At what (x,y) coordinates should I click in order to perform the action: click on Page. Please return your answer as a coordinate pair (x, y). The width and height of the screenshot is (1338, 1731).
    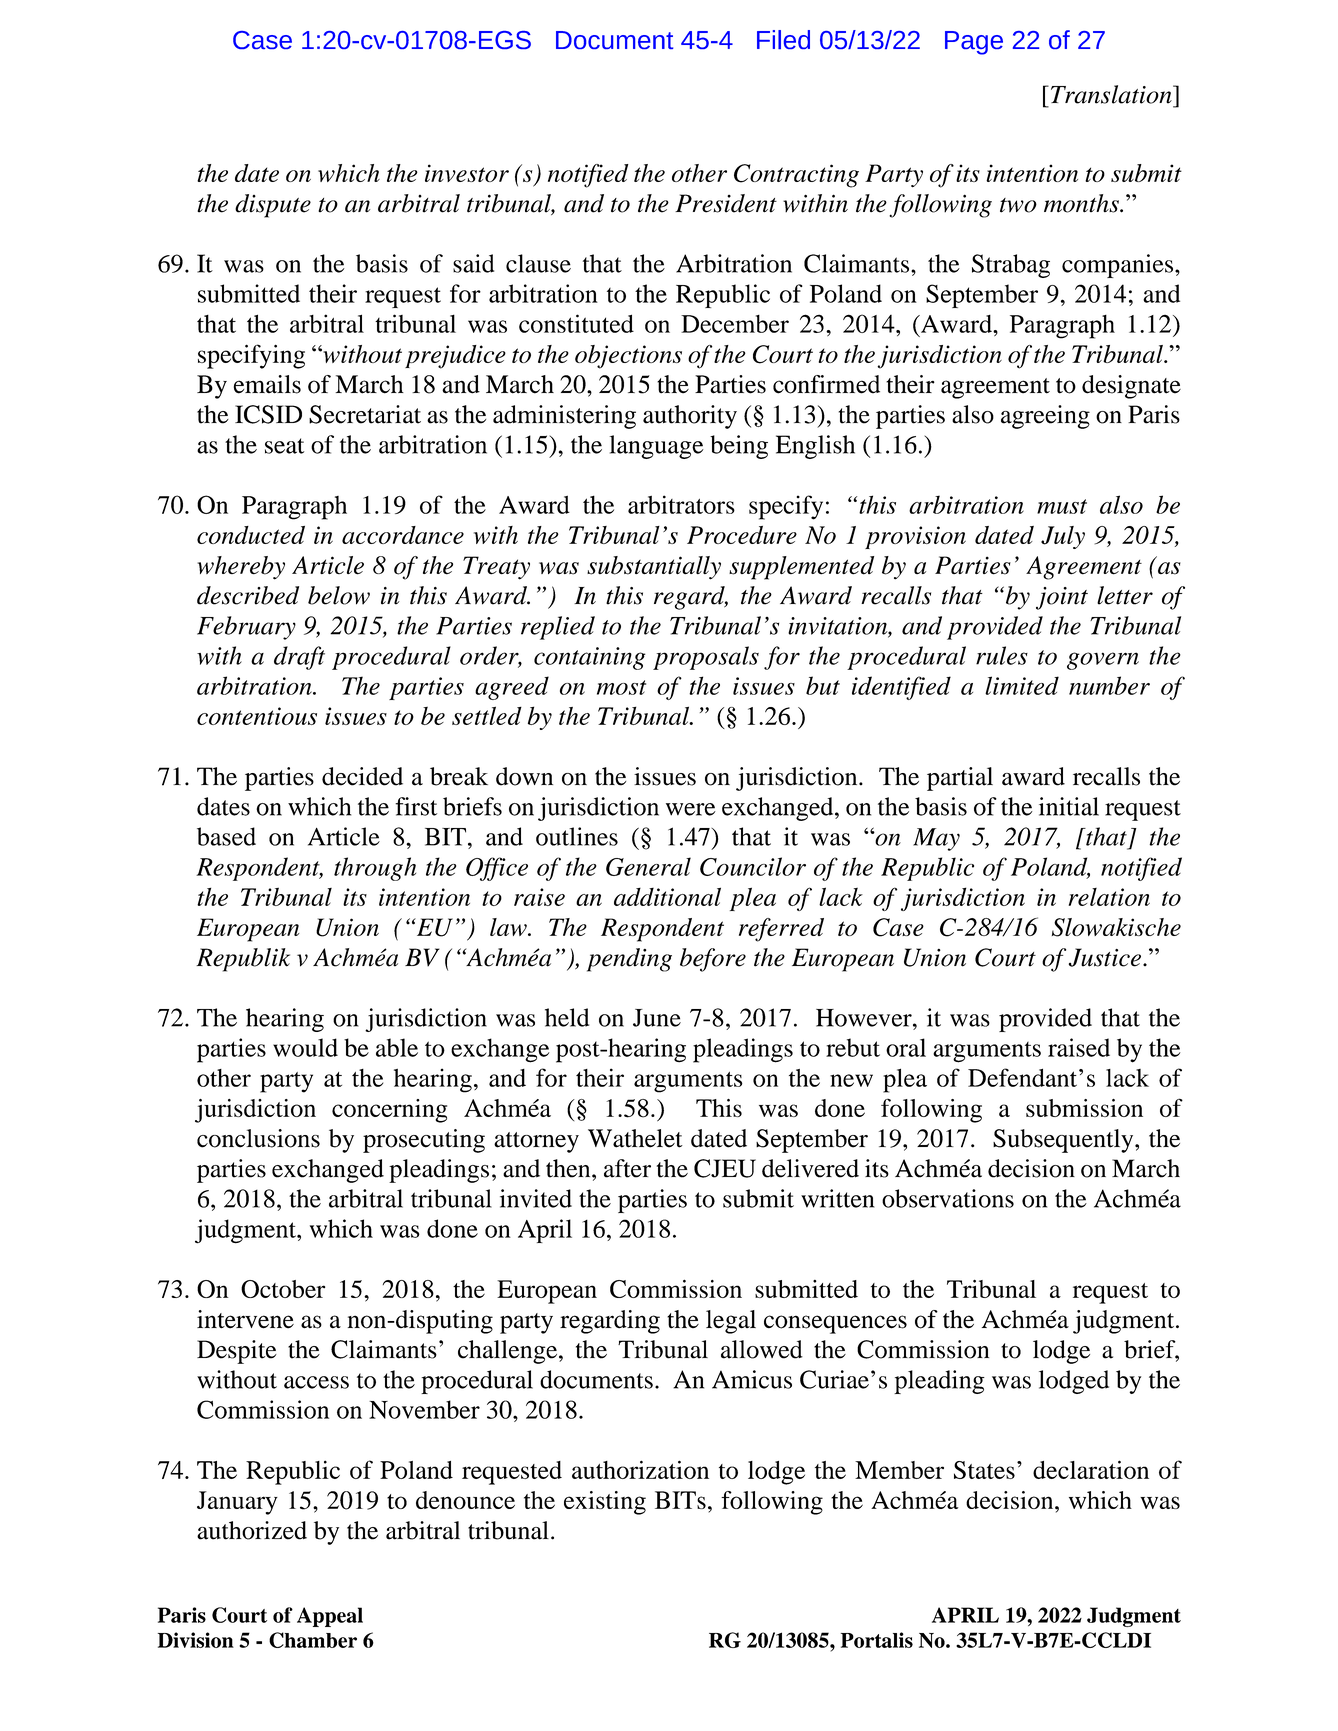
    Looking at the image, I should click on (974, 43).
